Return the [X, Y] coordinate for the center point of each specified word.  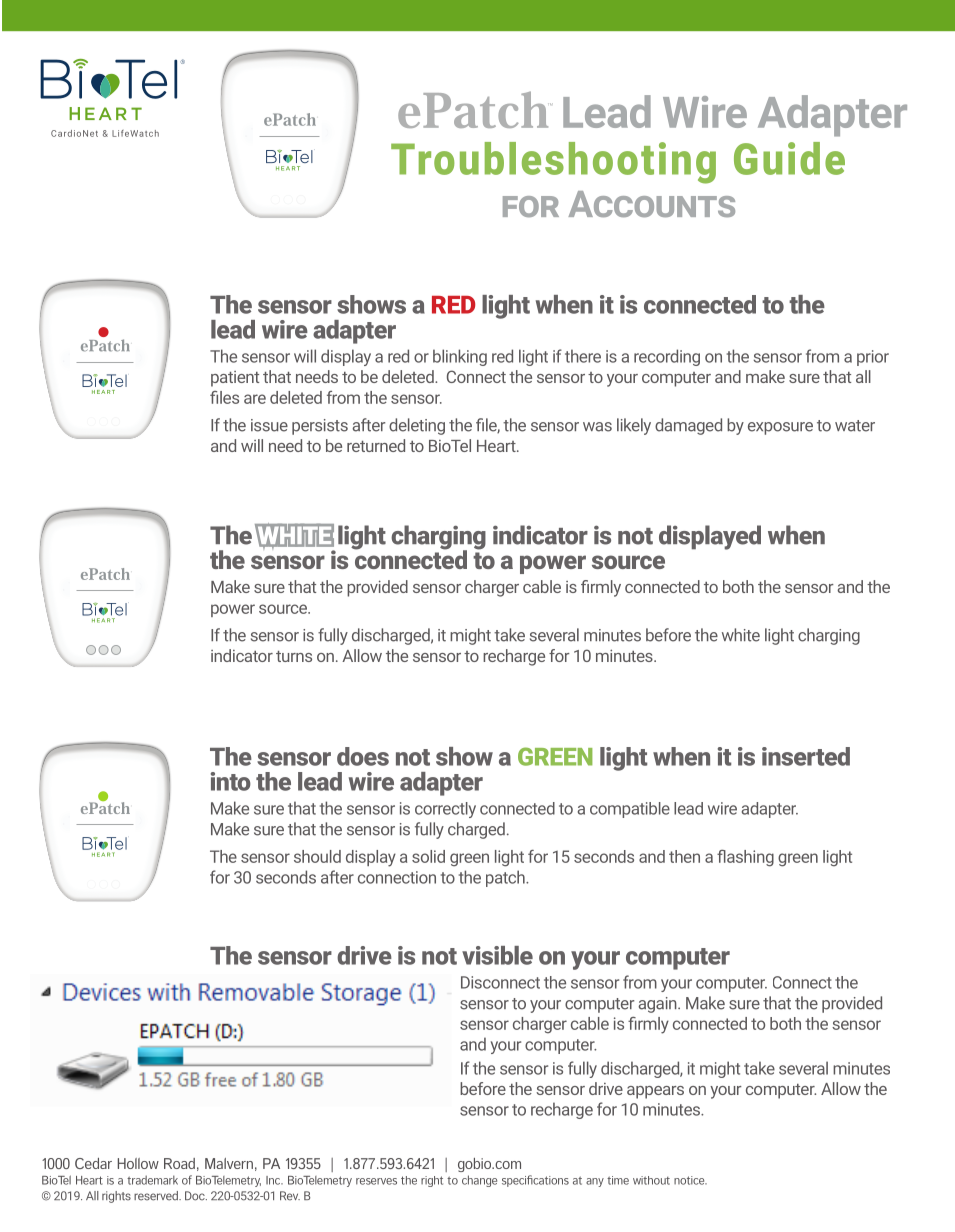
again [658, 1005]
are [255, 399]
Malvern [229, 1163]
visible [497, 955]
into [231, 781]
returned [376, 445]
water [855, 426]
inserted [806, 756]
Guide [789, 158]
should [317, 856]
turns [294, 656]
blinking [460, 357]
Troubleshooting [553, 163]
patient [235, 379]
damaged [688, 426]
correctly [445, 810]
